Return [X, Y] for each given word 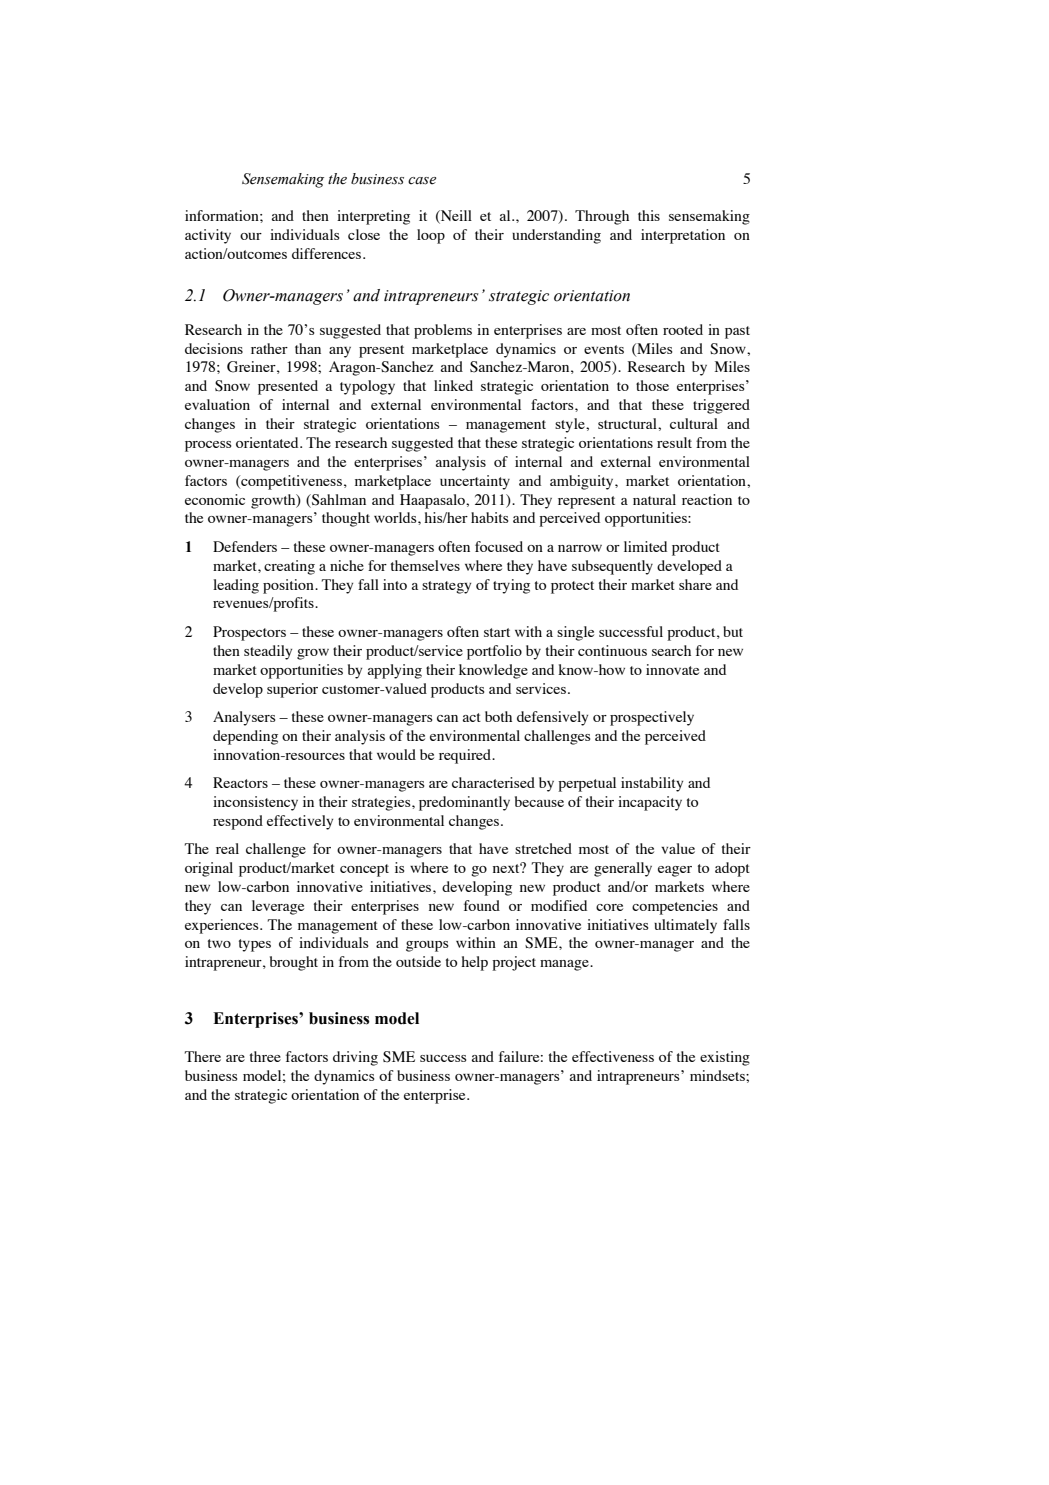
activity [208, 236]
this [649, 215]
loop [431, 236]
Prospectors [249, 633]
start [497, 632]
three [265, 1056]
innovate [672, 669]
